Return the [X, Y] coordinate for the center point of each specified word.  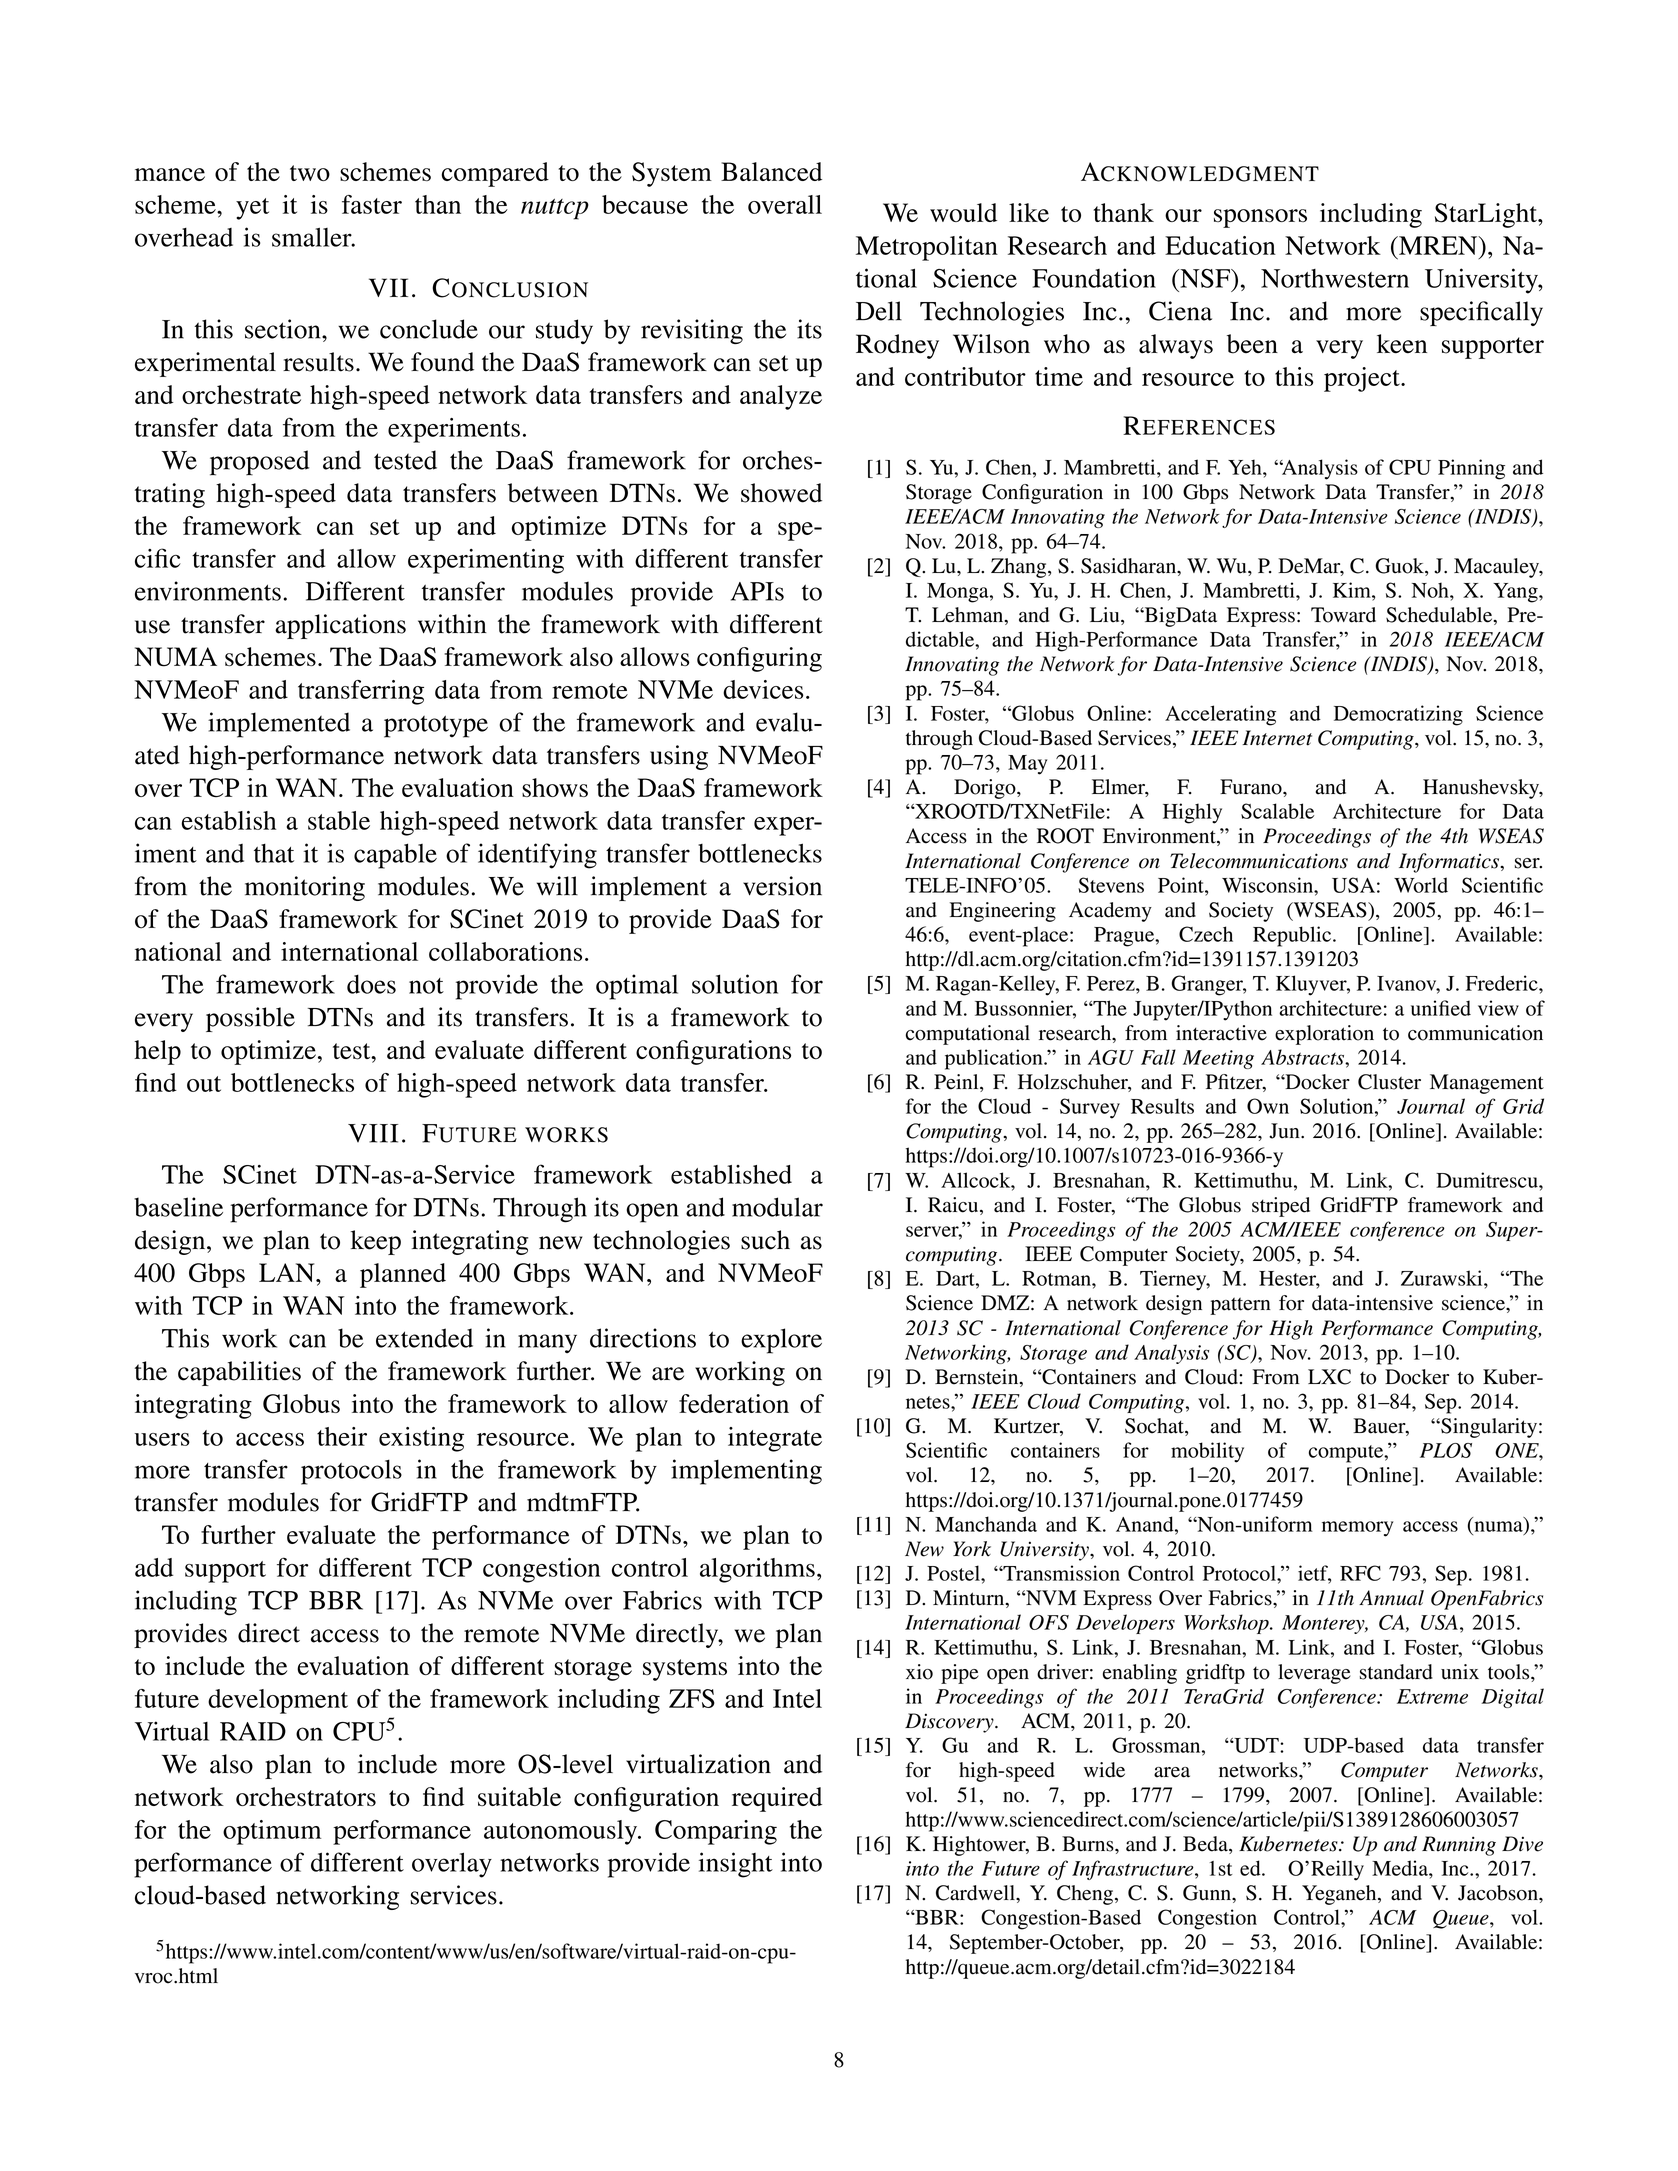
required [777, 1799]
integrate [775, 1439]
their [342, 1436]
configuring [759, 659]
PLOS [1446, 1450]
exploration [1324, 1035]
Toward [1343, 615]
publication [995, 1059]
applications [340, 626]
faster [372, 204]
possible [250, 1019]
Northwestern [1335, 278]
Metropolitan [927, 248]
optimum [272, 1832]
